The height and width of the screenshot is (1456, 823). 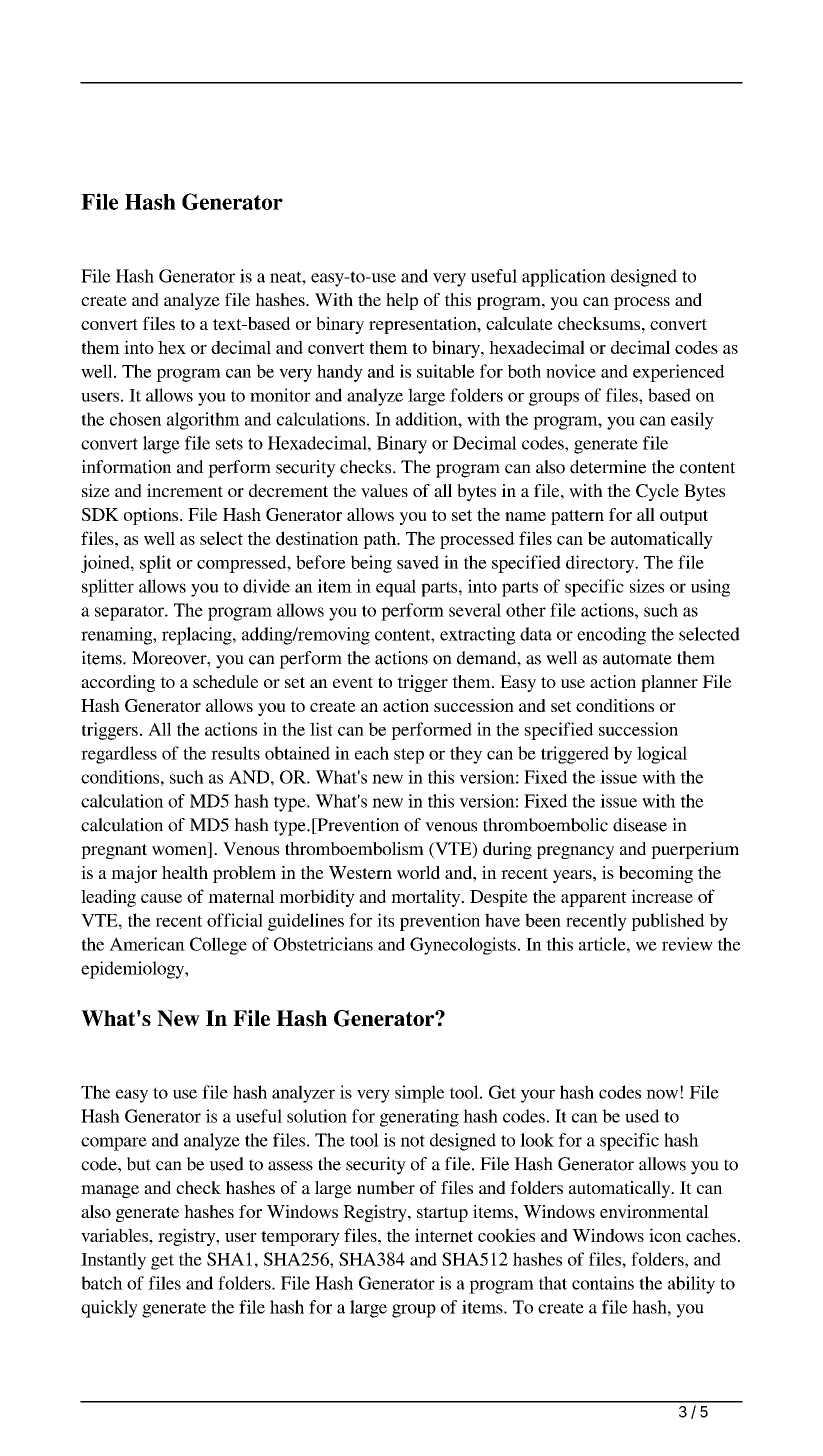 I want to click on contains, so click(x=603, y=1283).
